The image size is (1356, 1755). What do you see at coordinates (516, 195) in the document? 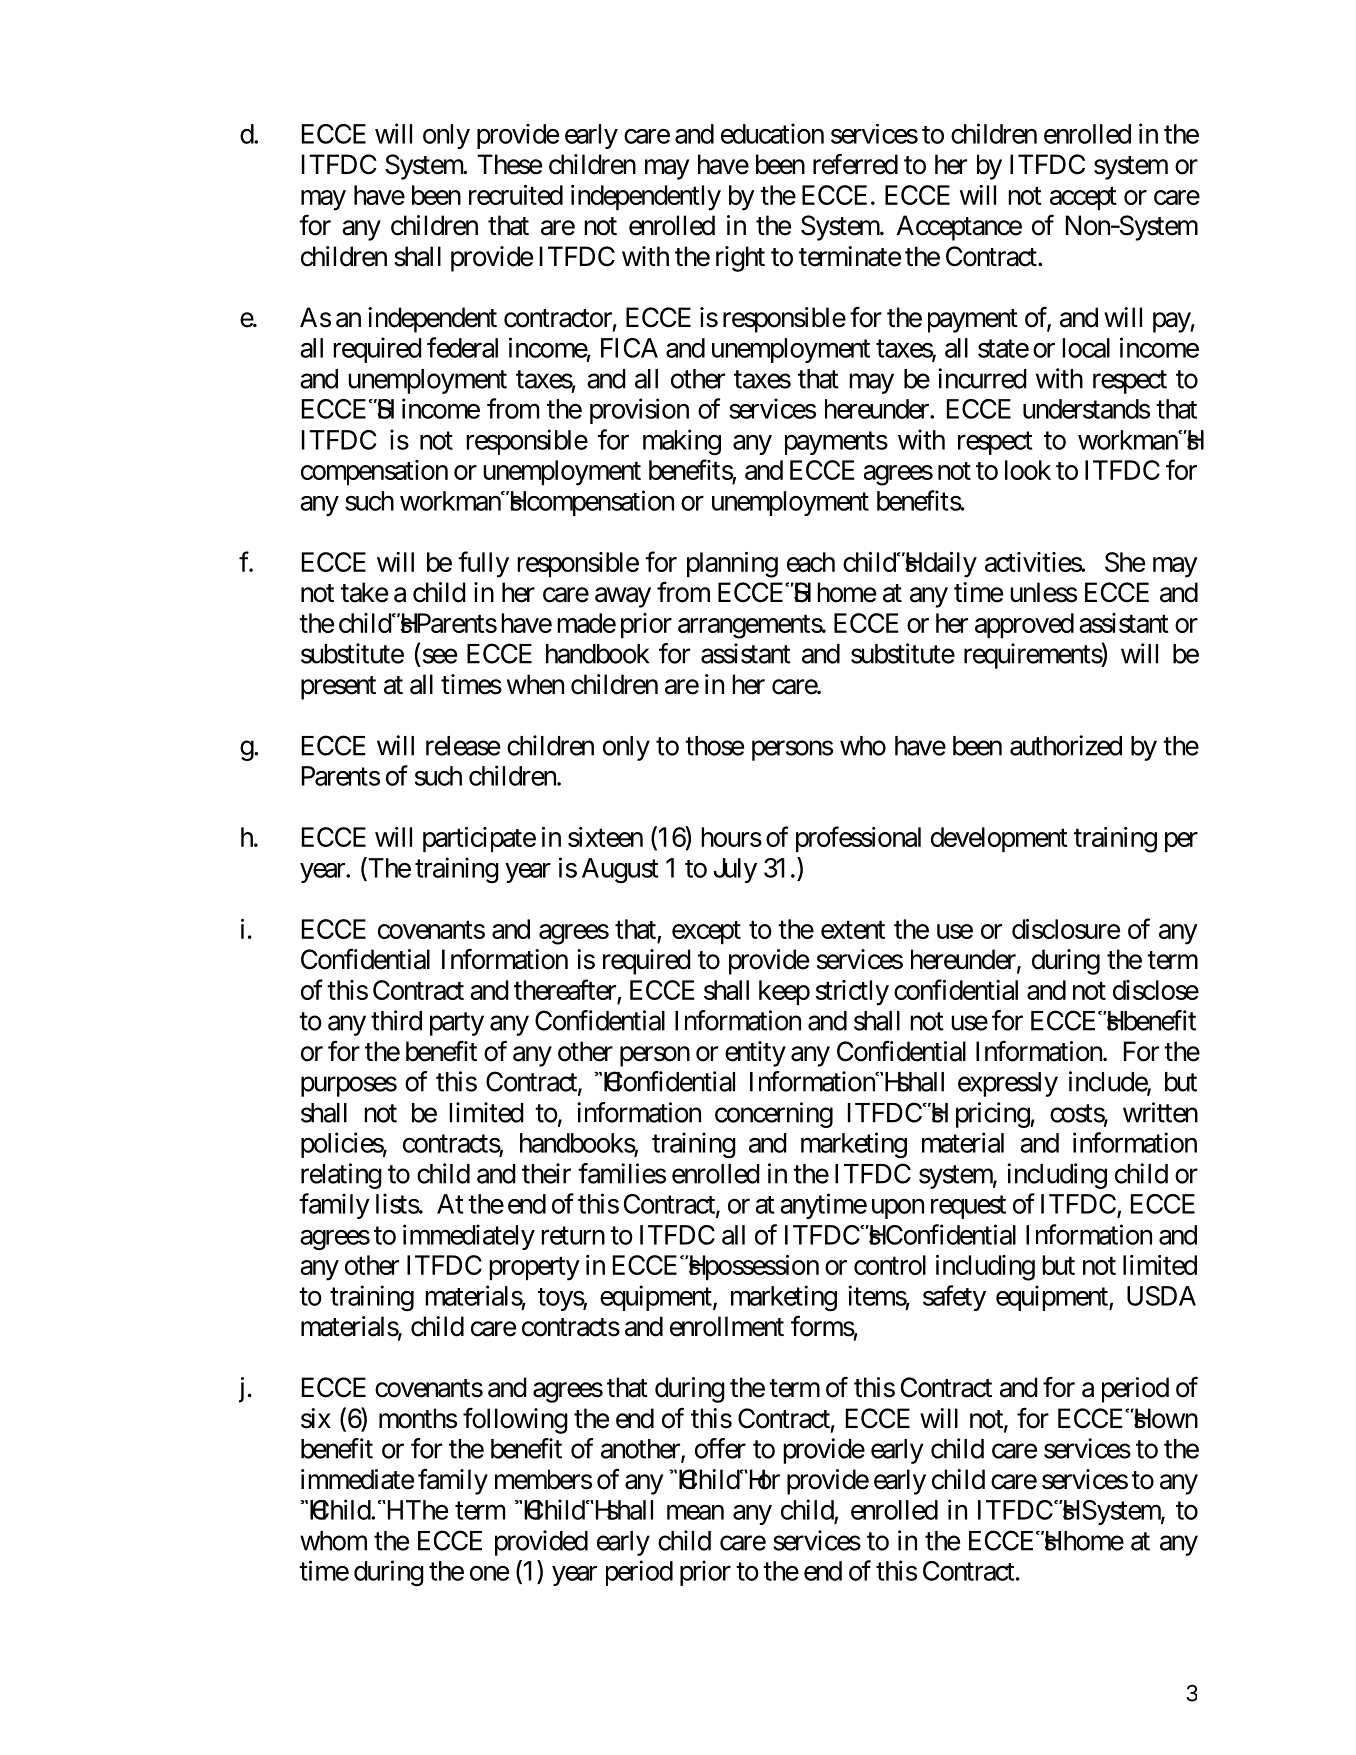
I see `recruited` at bounding box center [516, 195].
